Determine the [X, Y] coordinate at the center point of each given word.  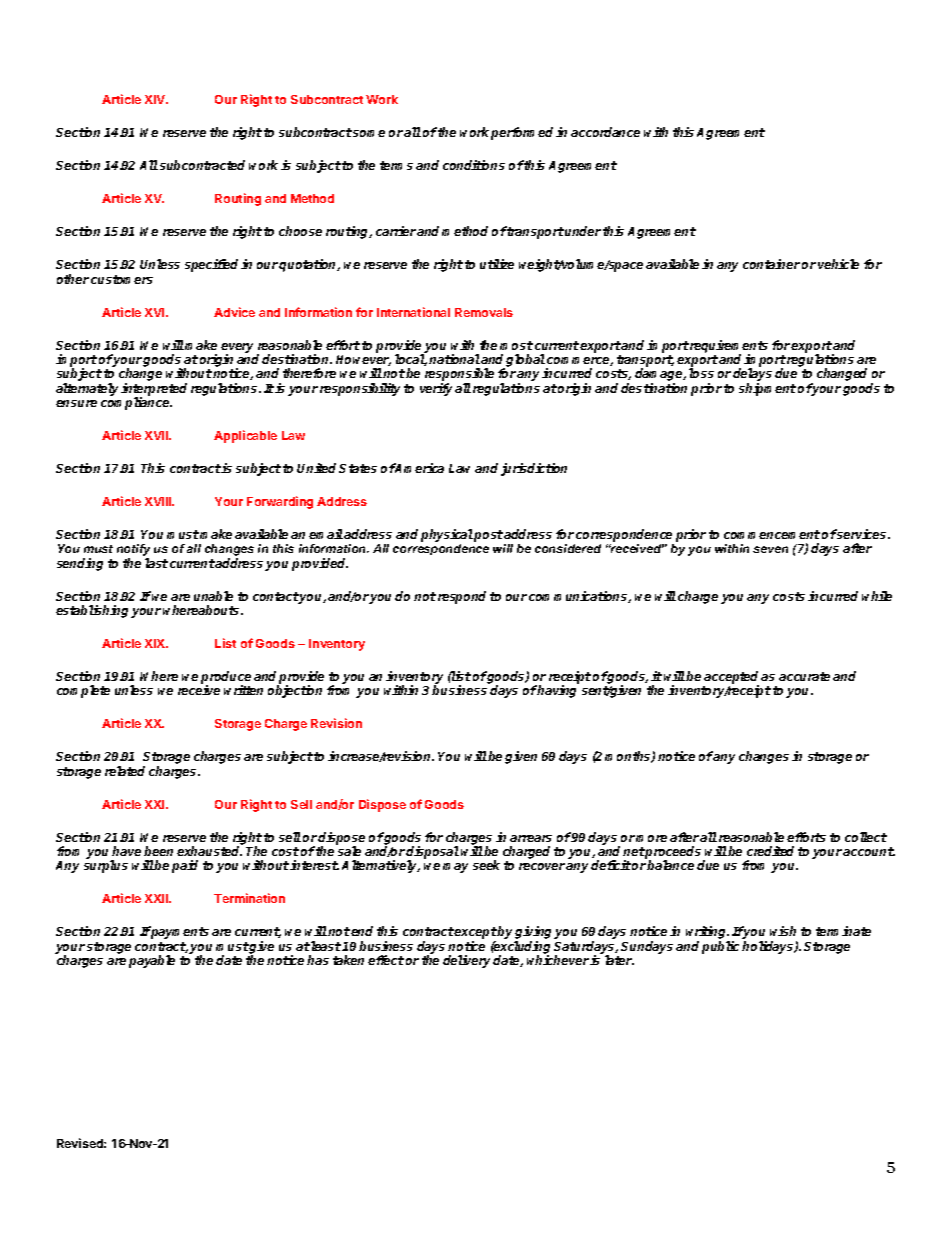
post [488, 536]
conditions [474, 165]
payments [179, 932]
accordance [605, 132]
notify [133, 551]
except [475, 934]
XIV [156, 99]
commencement [772, 534]
